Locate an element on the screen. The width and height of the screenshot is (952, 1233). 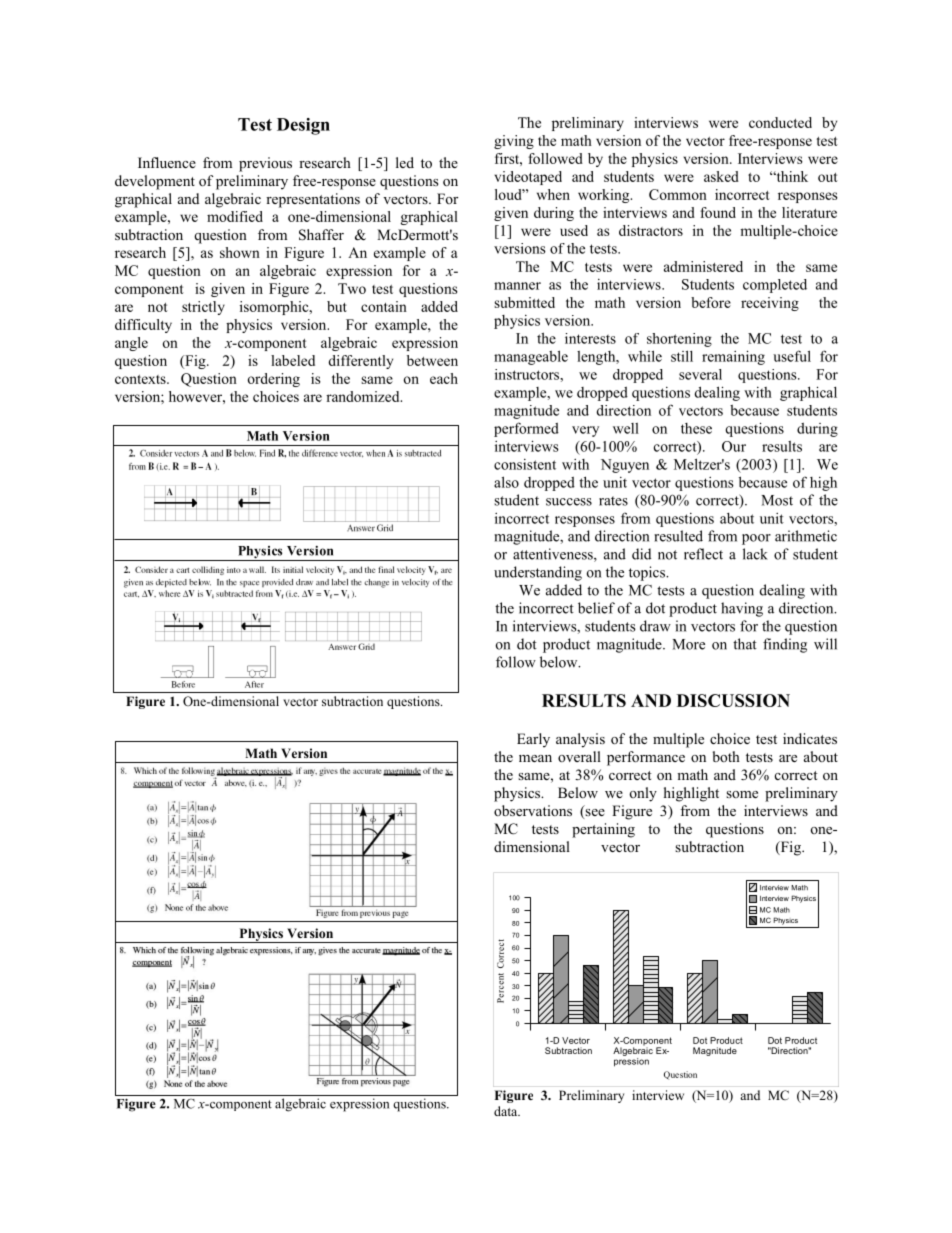
belief is located at coordinates (596, 608).
